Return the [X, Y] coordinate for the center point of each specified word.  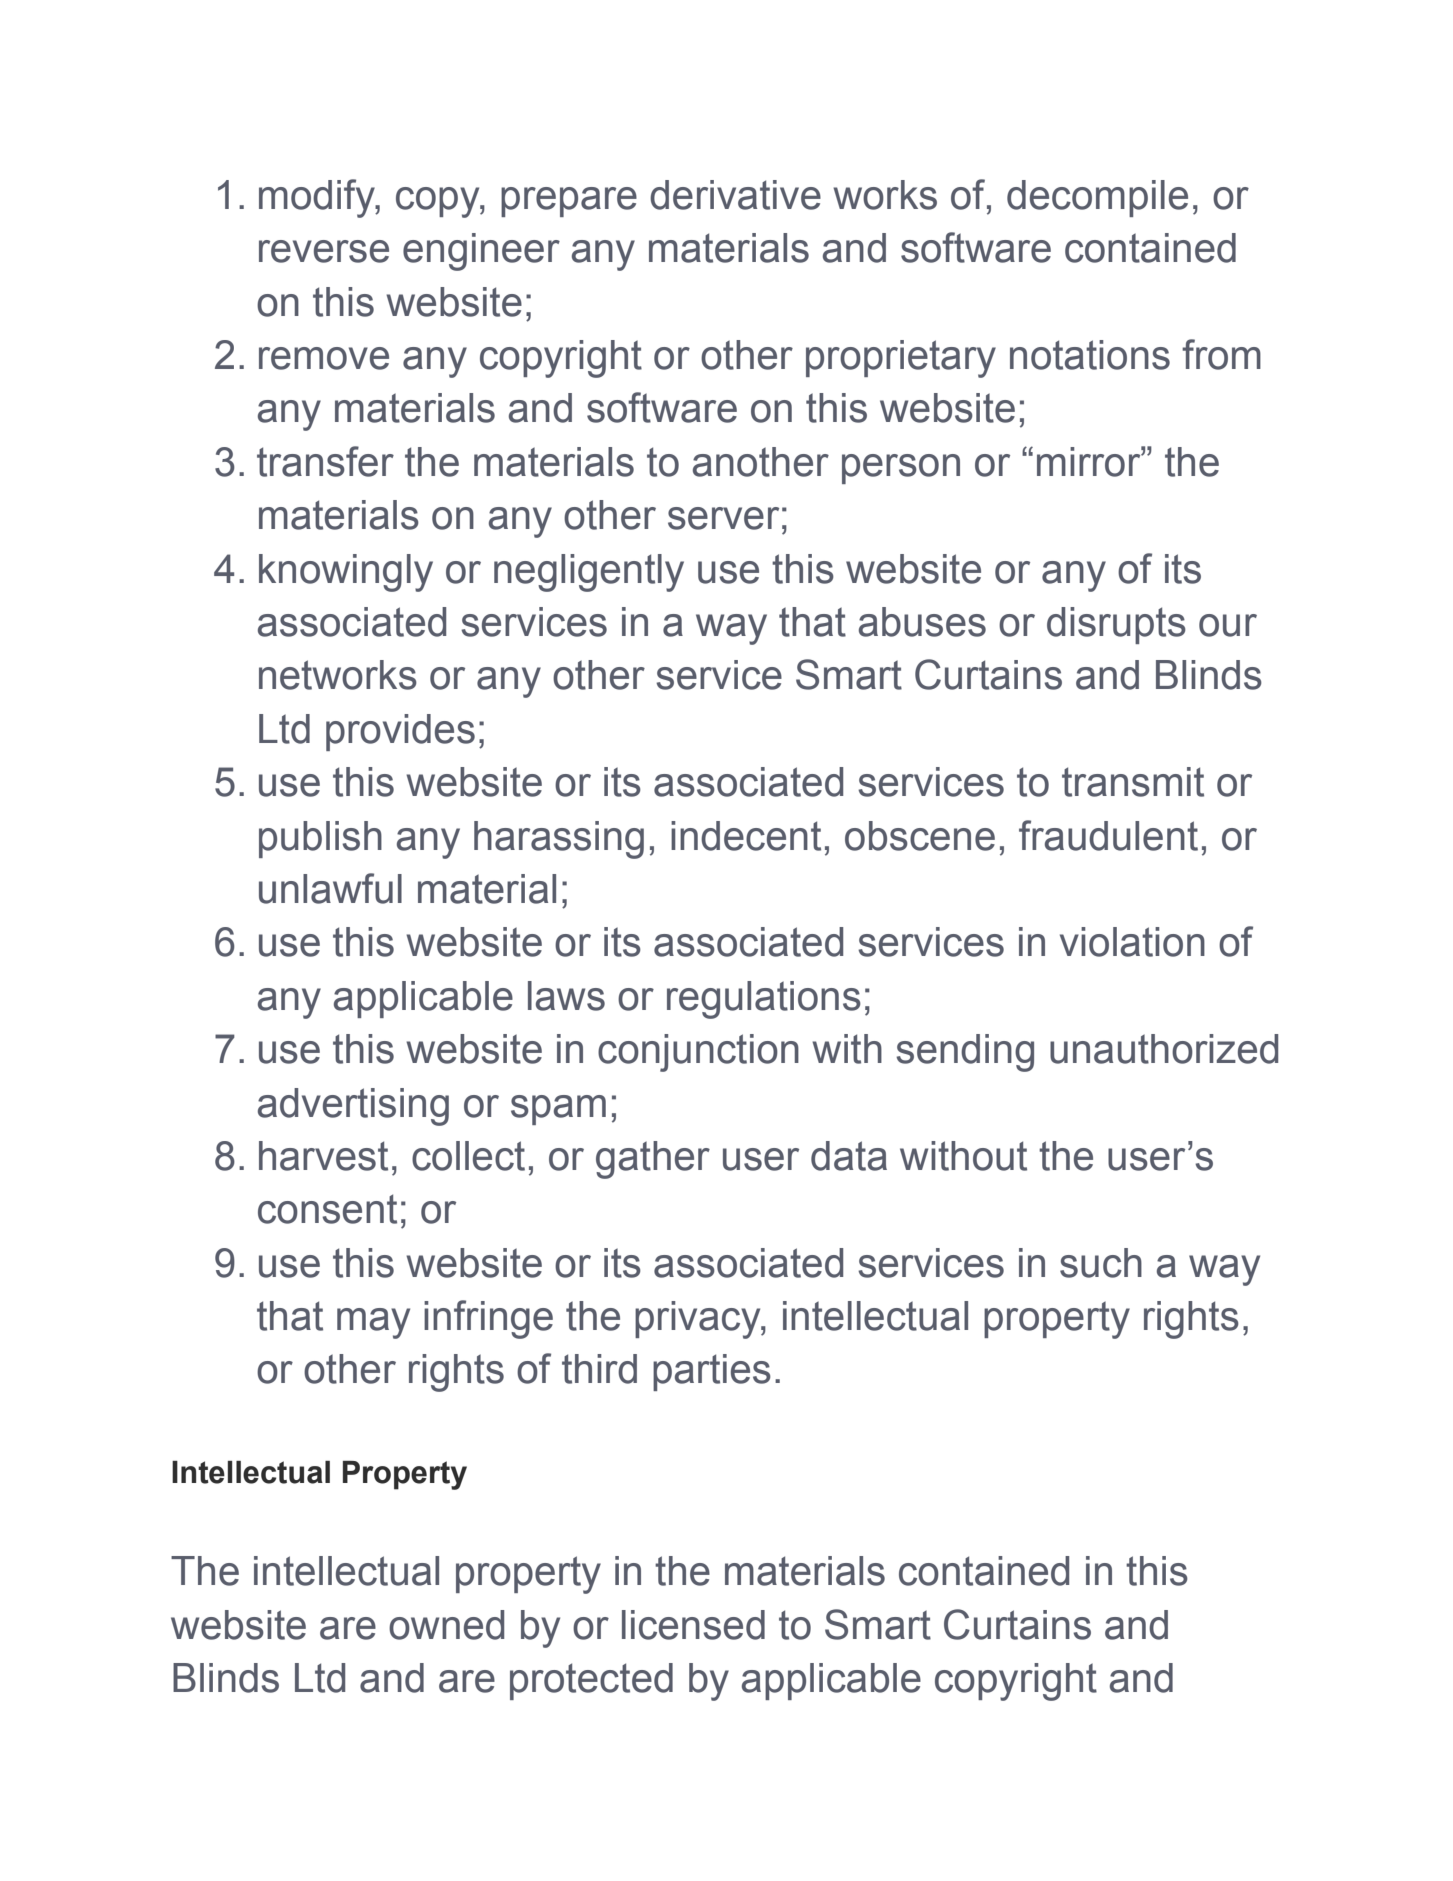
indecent [746, 836]
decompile [1097, 198]
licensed [693, 1625]
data [849, 1156]
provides [400, 732]
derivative [735, 195]
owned [446, 1625]
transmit [1133, 782]
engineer [481, 252]
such [1101, 1263]
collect [468, 1156]
